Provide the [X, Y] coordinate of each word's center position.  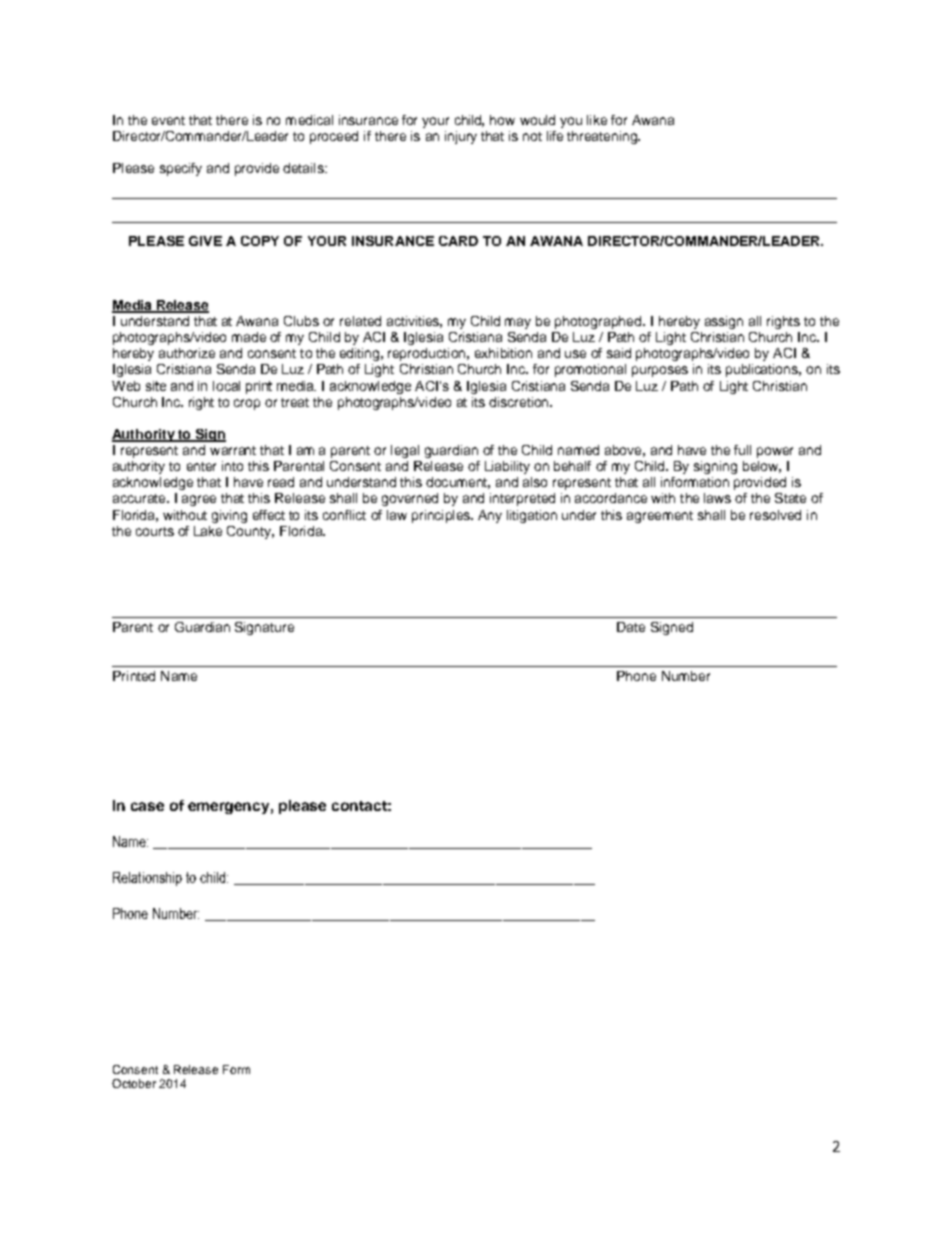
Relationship [147, 879]
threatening [603, 137]
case [147, 806]
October [134, 1083]
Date [631, 627]
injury [461, 137]
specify [181, 169]
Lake [208, 531]
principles [442, 516]
